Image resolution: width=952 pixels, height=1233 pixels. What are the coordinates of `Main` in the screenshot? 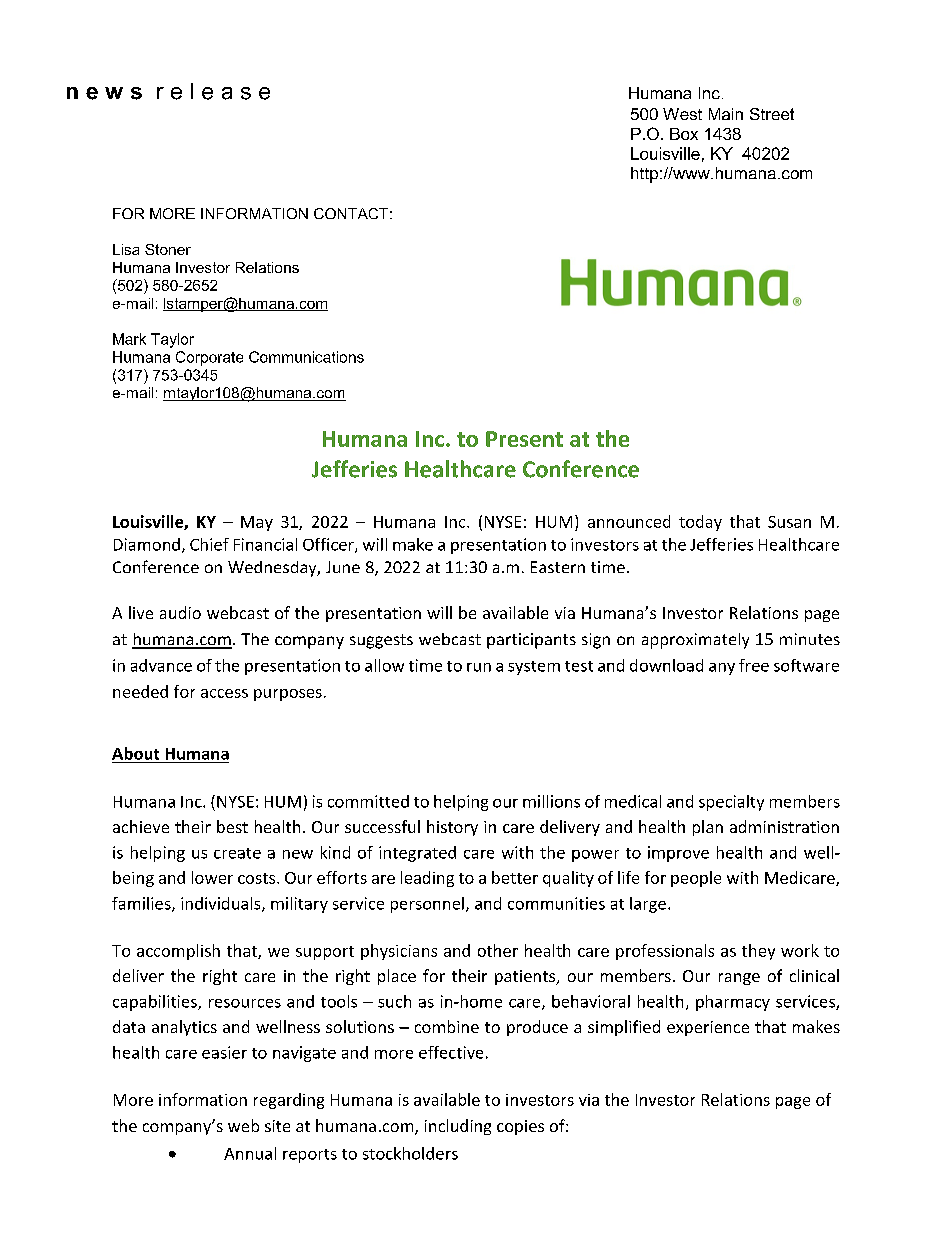 It's located at (726, 114).
